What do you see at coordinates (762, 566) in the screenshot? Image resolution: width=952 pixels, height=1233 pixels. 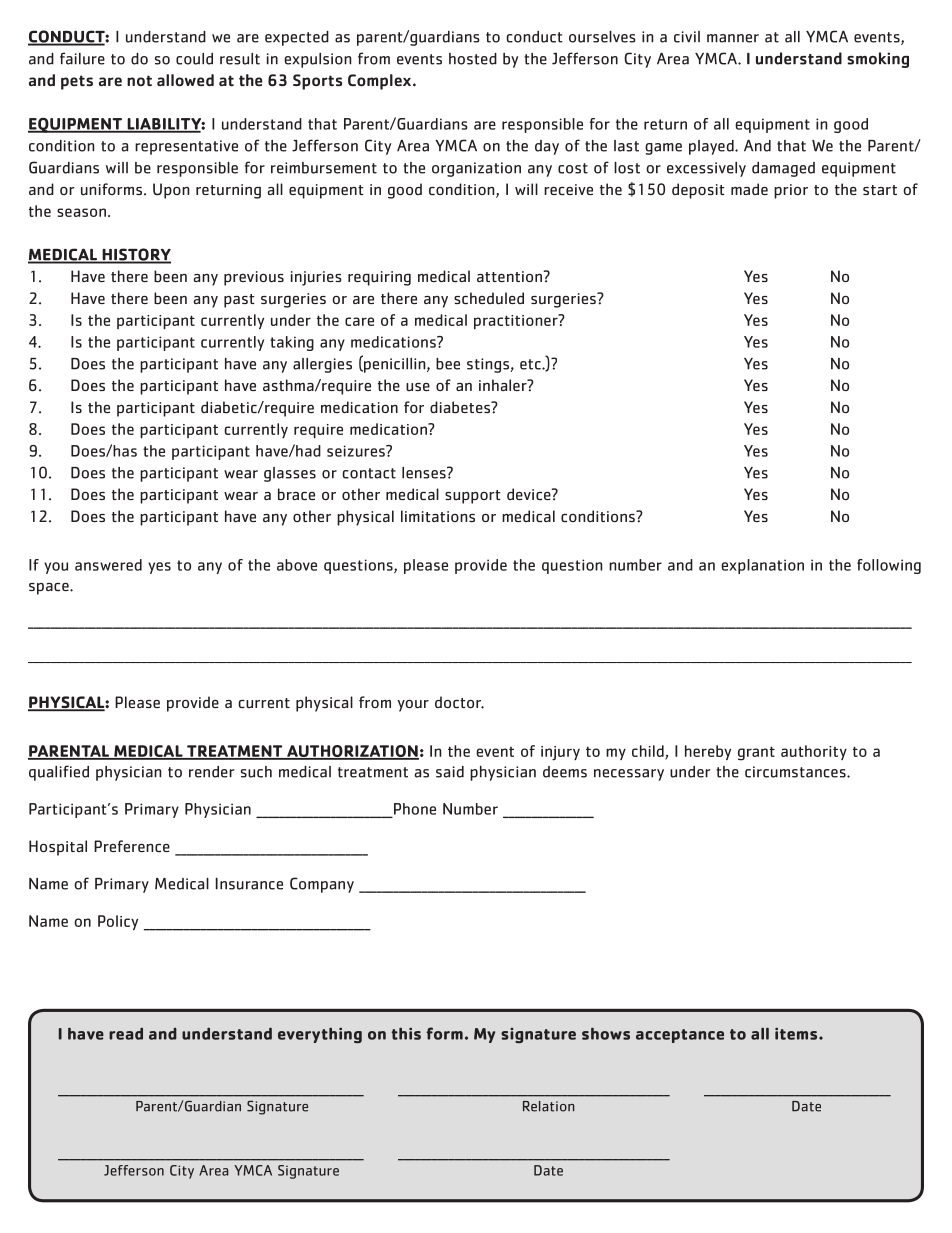 I see `explanation` at bounding box center [762, 566].
